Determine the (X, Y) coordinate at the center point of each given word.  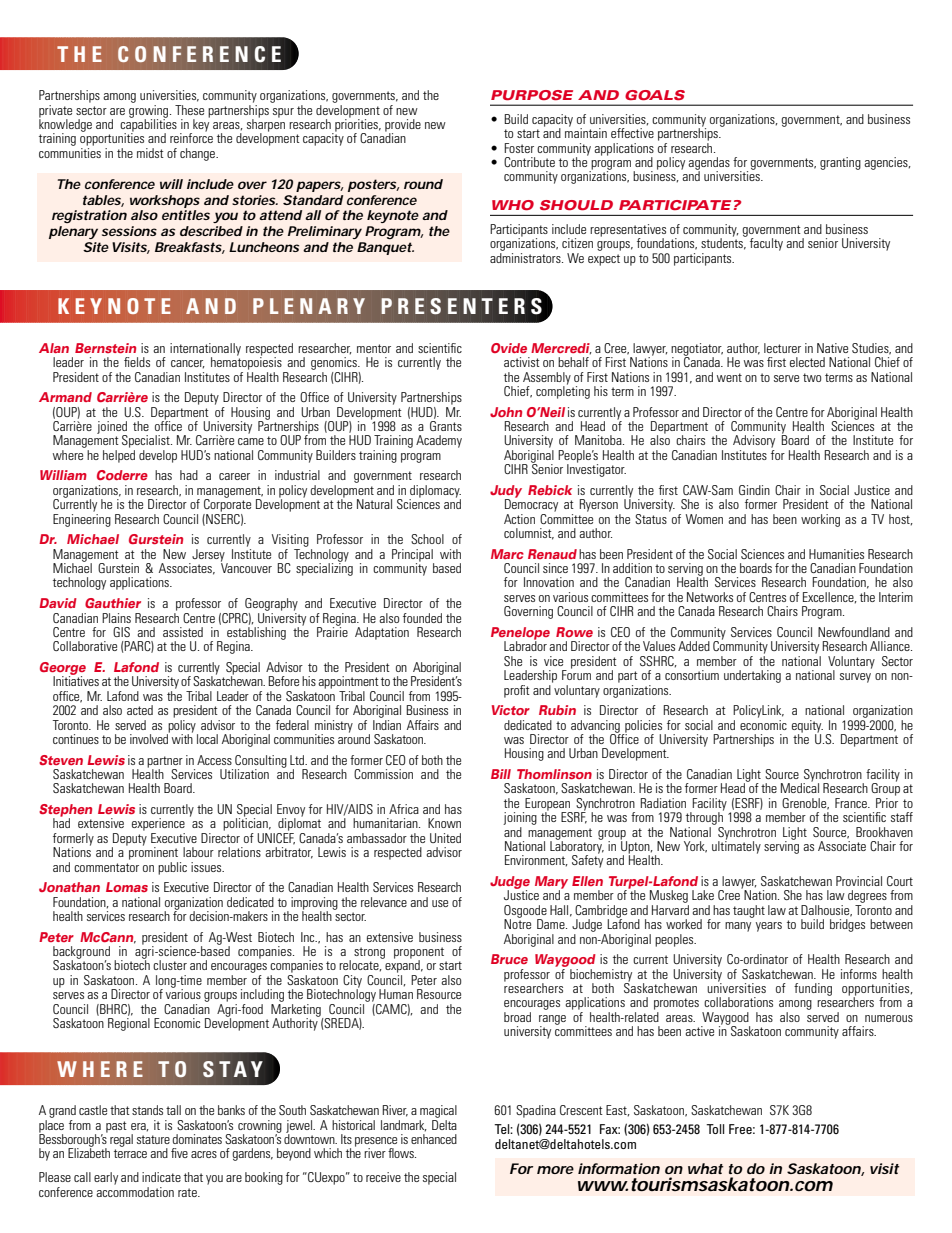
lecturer (782, 348)
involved (150, 738)
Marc (507, 554)
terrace (130, 1153)
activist (522, 362)
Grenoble (805, 804)
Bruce (509, 959)
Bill (501, 774)
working (820, 520)
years (769, 927)
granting (840, 163)
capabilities (148, 125)
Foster (519, 148)
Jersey (208, 556)
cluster (170, 965)
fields (137, 362)
